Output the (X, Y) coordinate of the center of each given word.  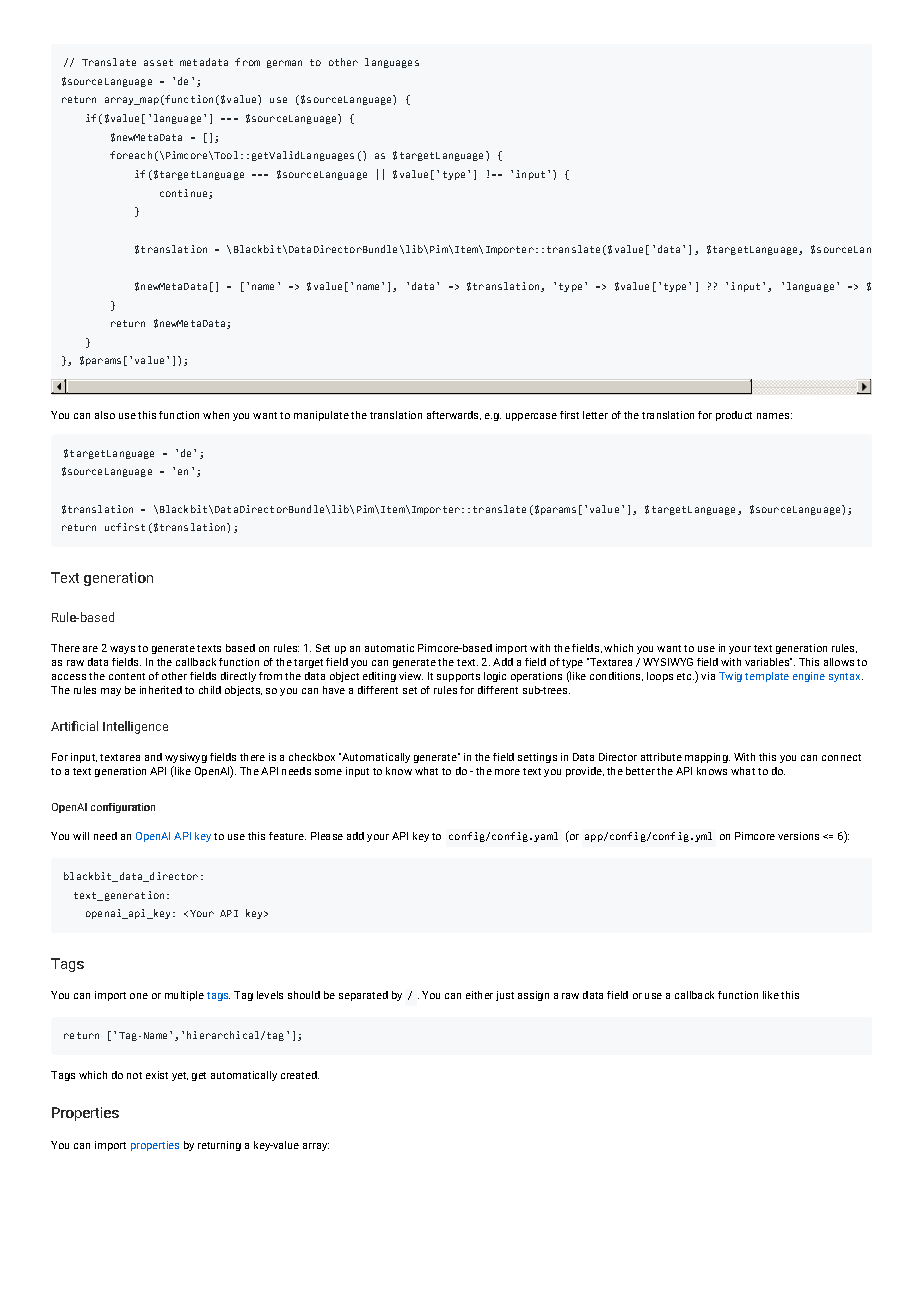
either (479, 995)
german (284, 64)
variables (768, 662)
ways (122, 650)
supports (458, 677)
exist (157, 1075)
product (734, 416)
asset (158, 62)
